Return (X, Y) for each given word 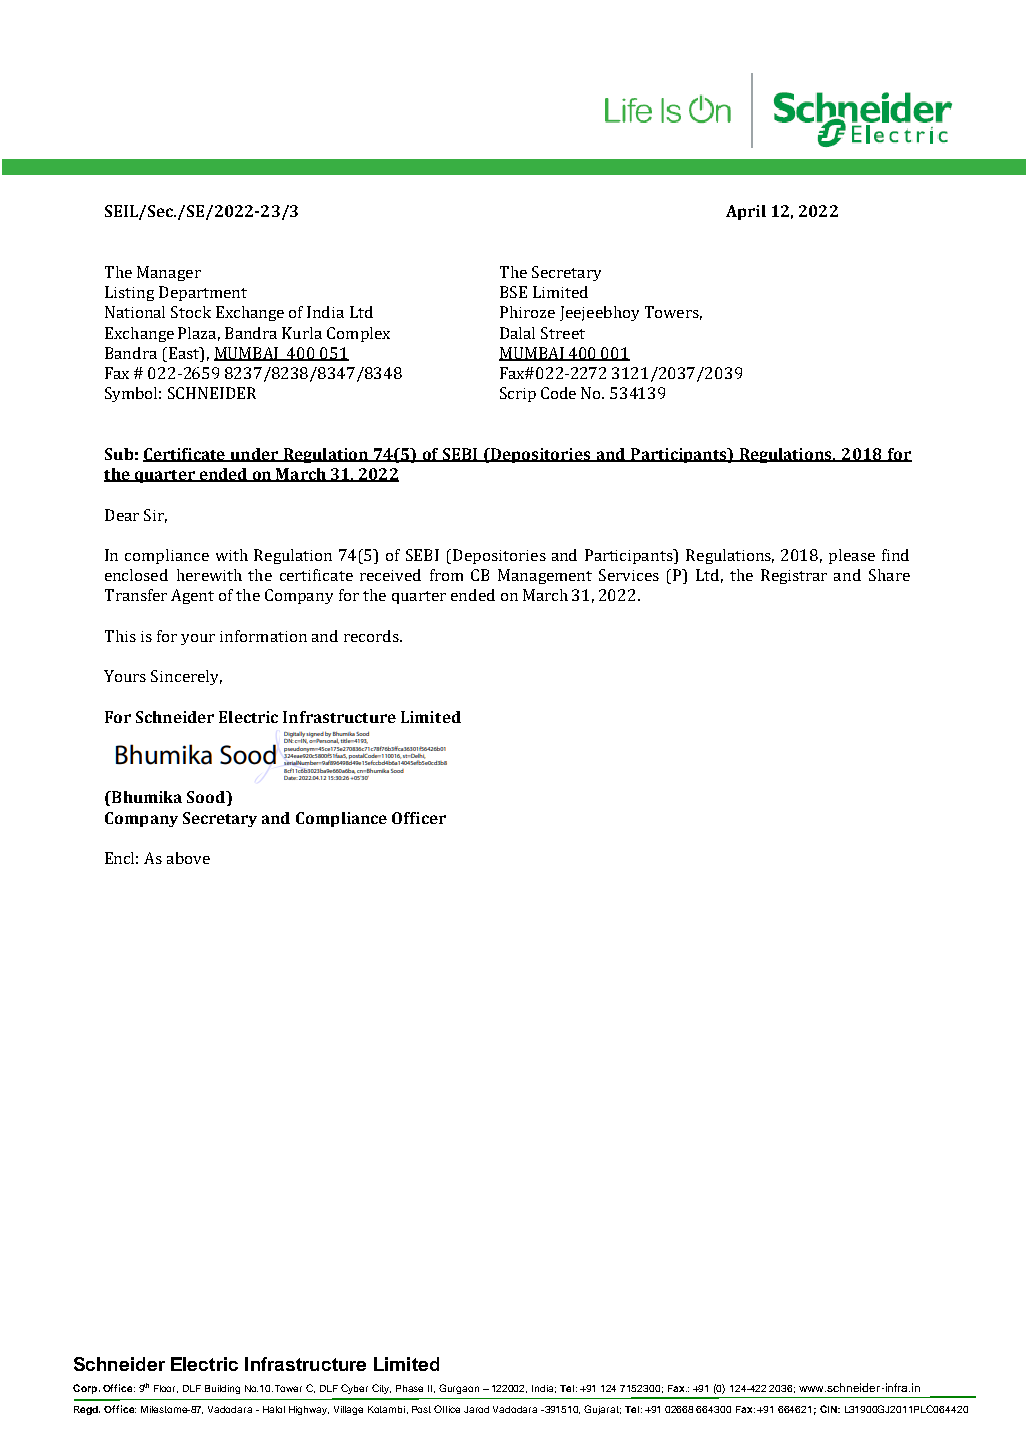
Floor (166, 1389)
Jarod (476, 1409)
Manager (169, 273)
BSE (513, 292)
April (746, 212)
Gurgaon (459, 1389)
